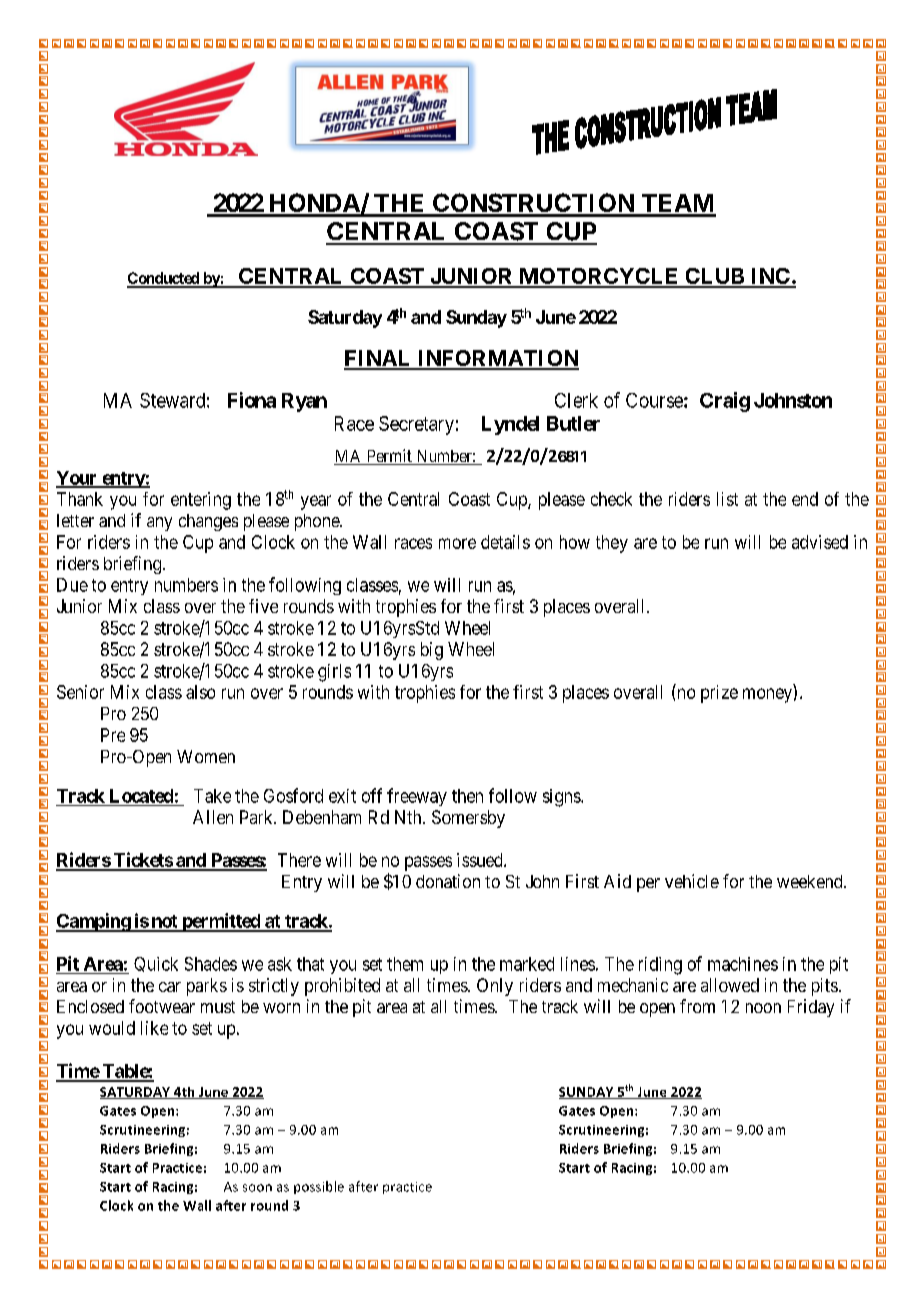 The height and width of the document is (1308, 924). I want to click on list, so click(727, 499).
